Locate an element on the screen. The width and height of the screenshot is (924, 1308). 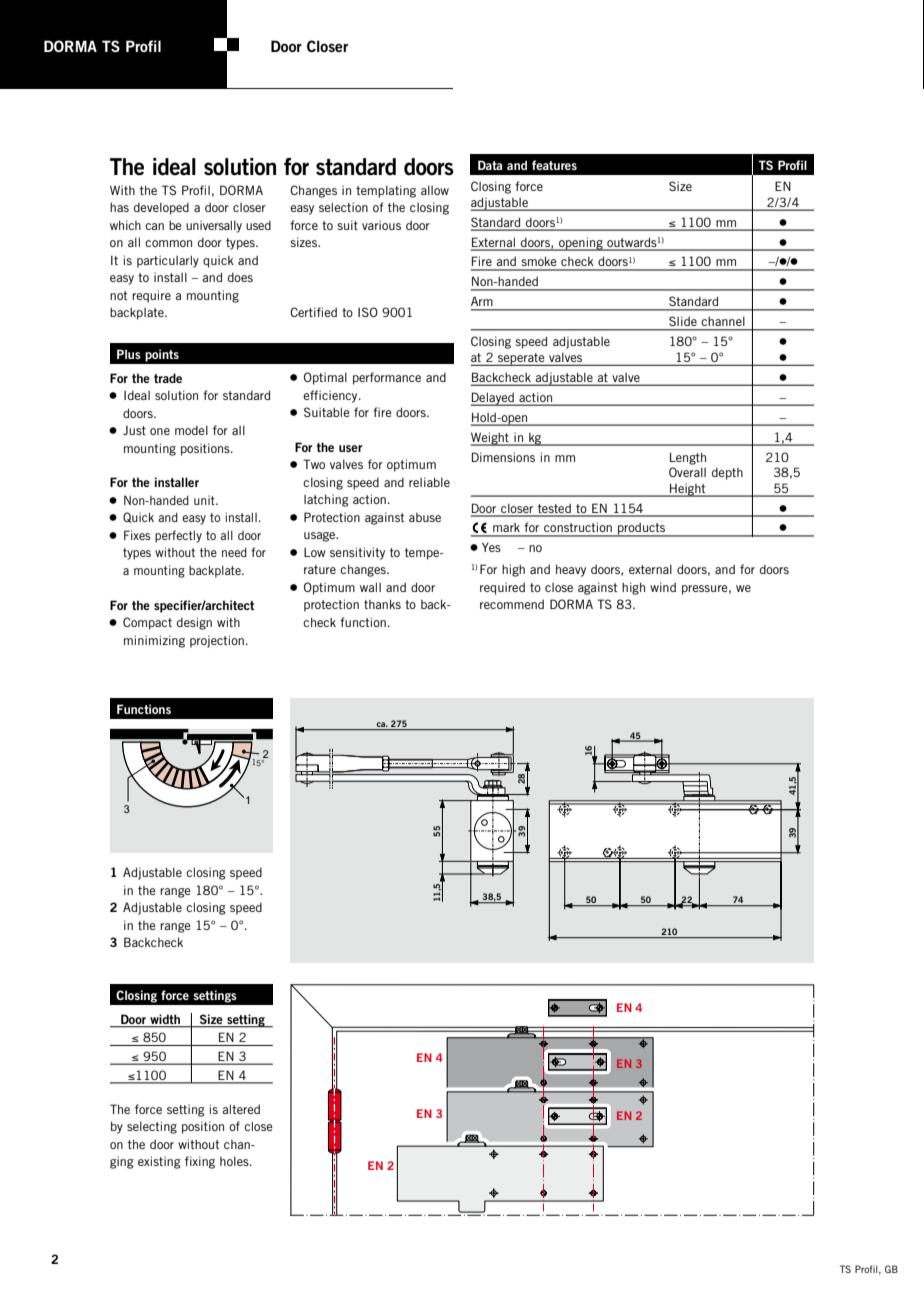
fixing is located at coordinates (200, 1162).
